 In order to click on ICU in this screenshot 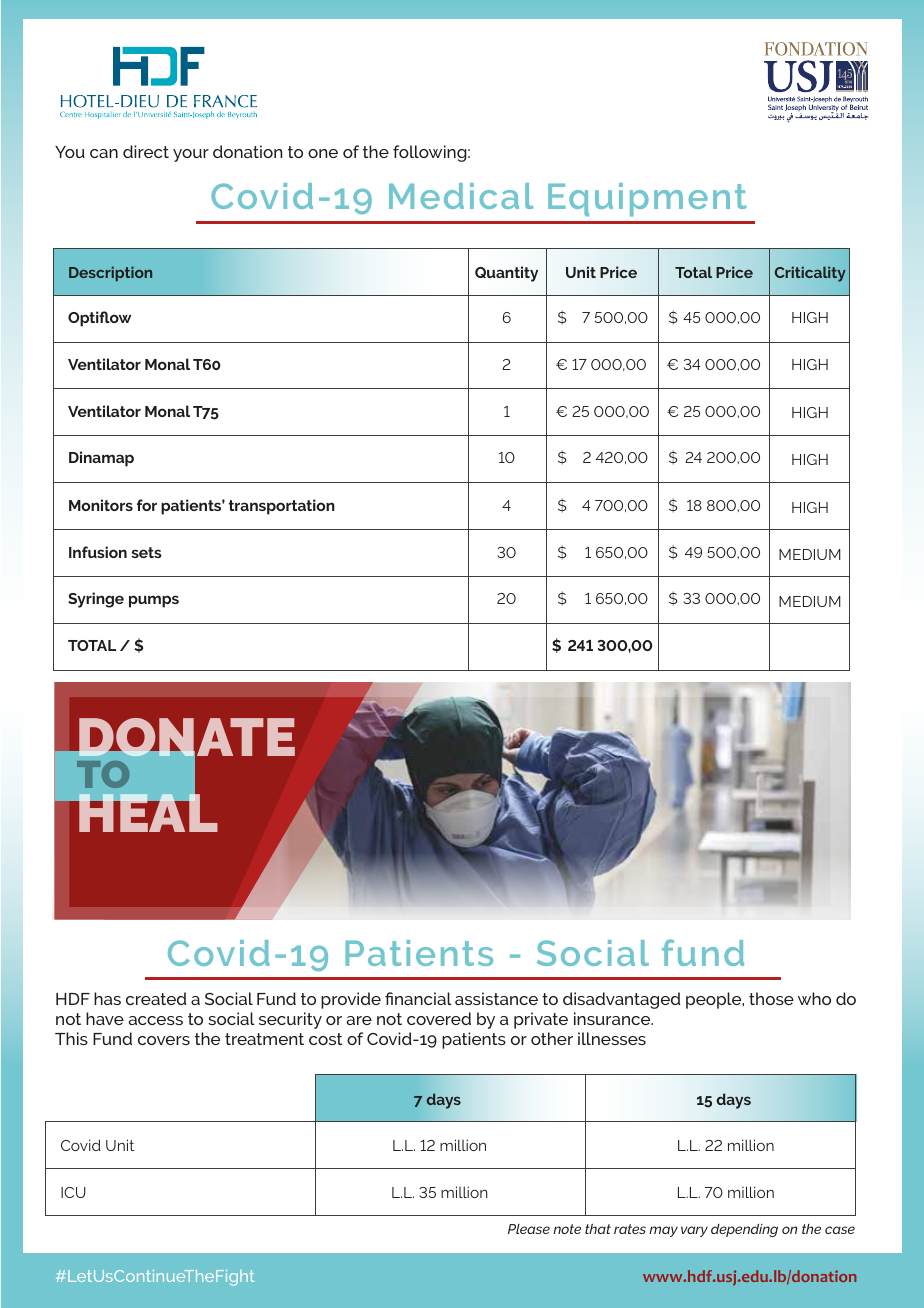, I will do `click(73, 1192)`.
